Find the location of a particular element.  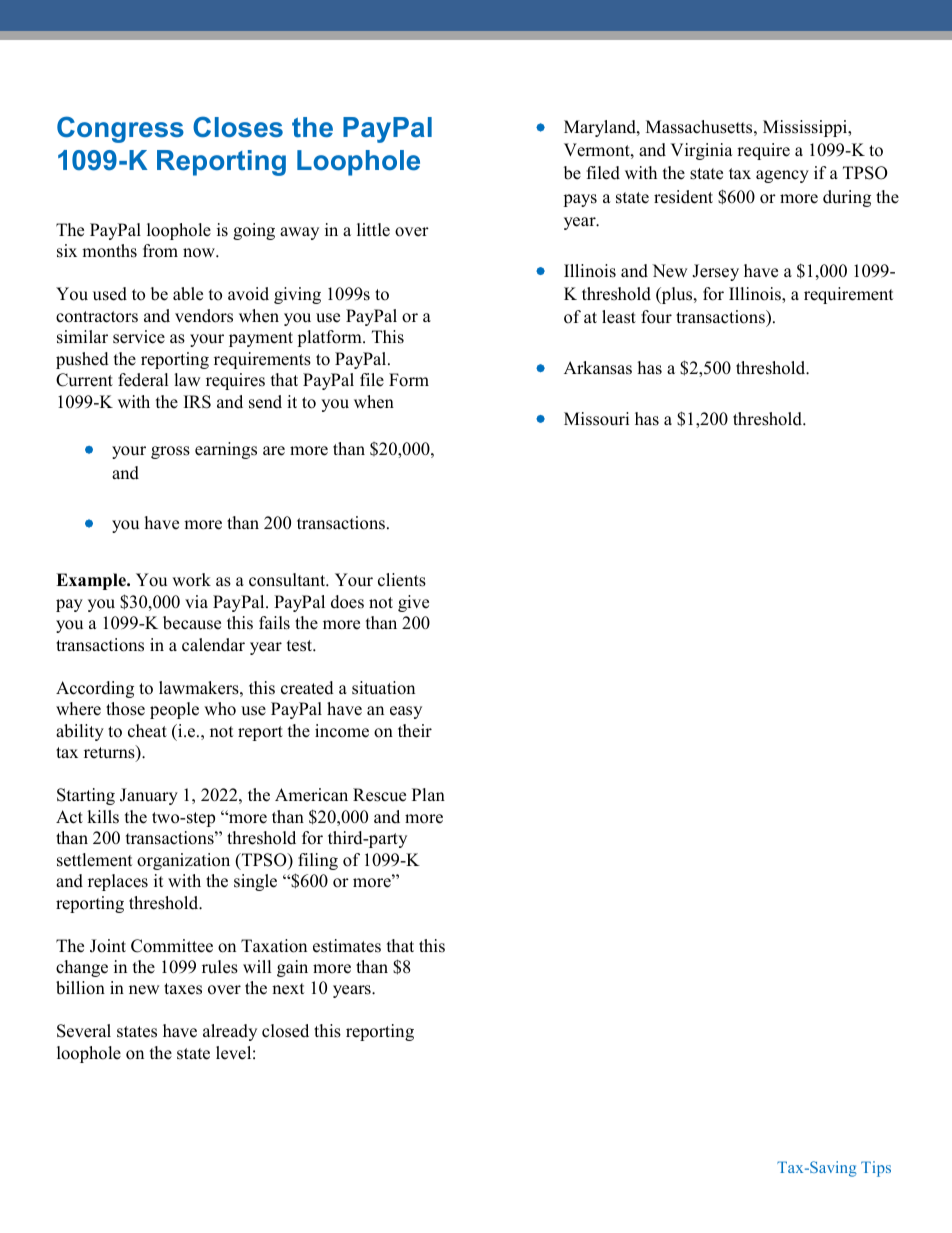

pays is located at coordinates (580, 200).
